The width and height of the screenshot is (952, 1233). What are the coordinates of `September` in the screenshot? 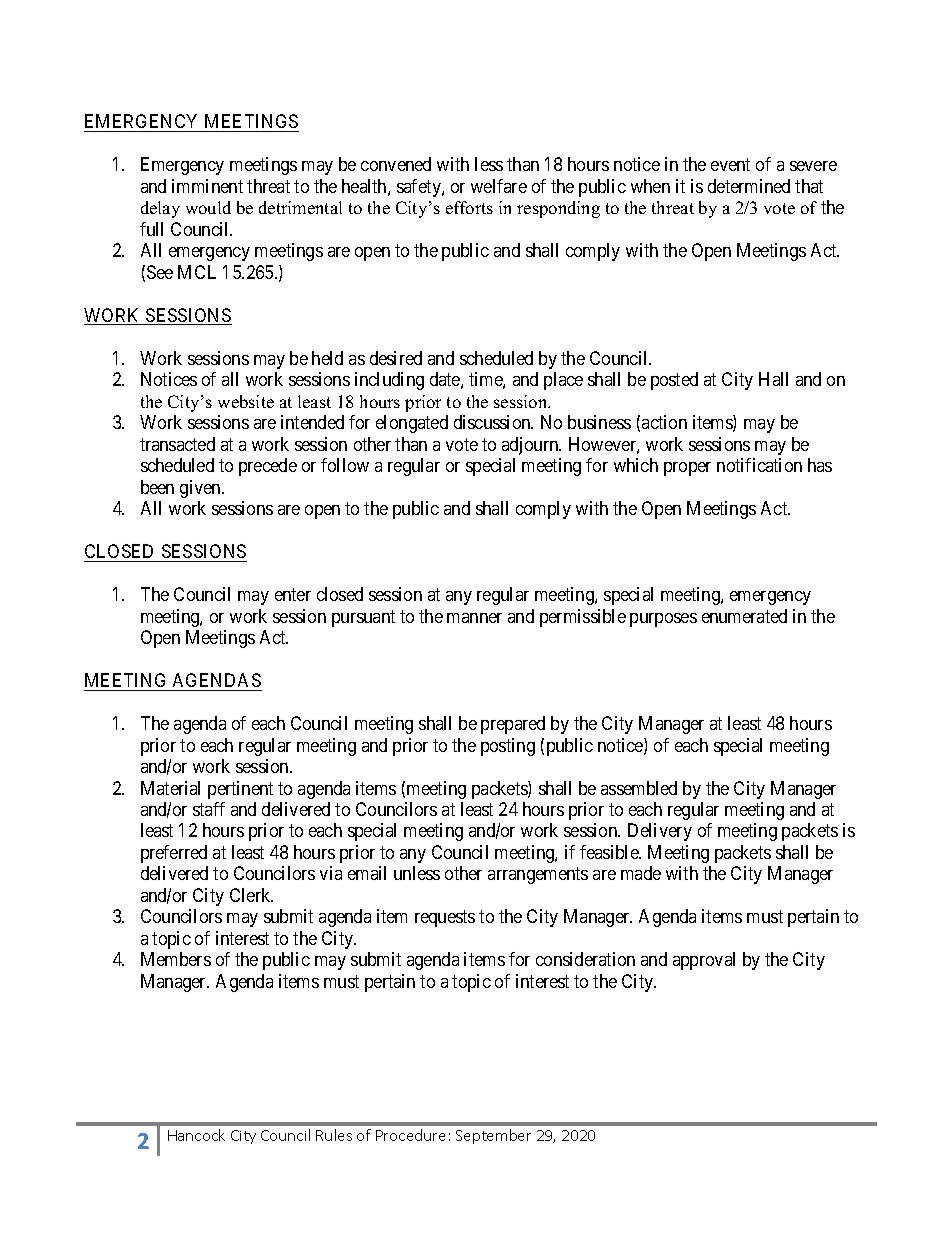 It's located at (493, 1136).
